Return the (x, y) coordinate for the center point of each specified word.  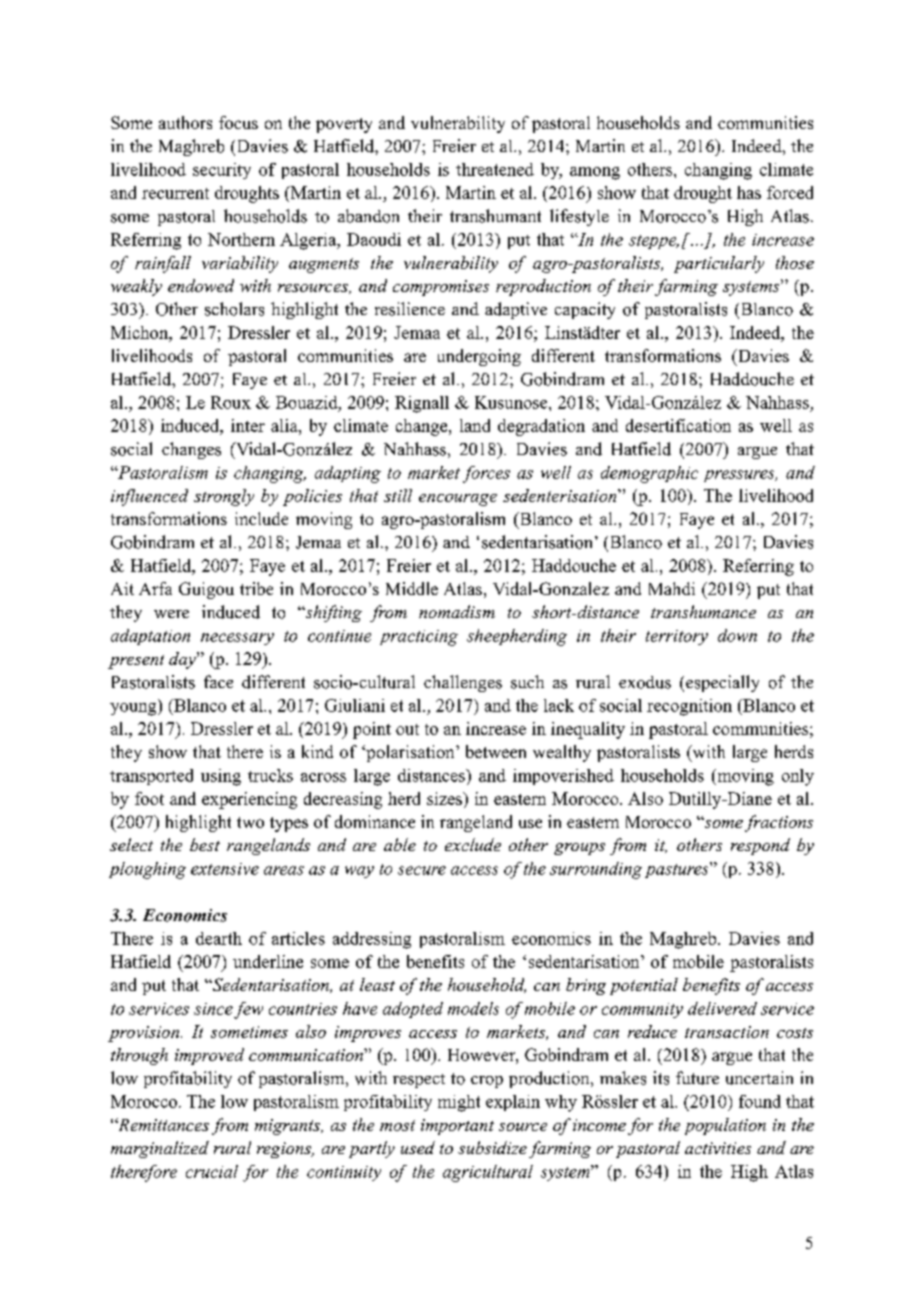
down (737, 635)
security (222, 171)
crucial (212, 1171)
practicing (419, 638)
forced (790, 192)
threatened (495, 169)
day (183, 660)
